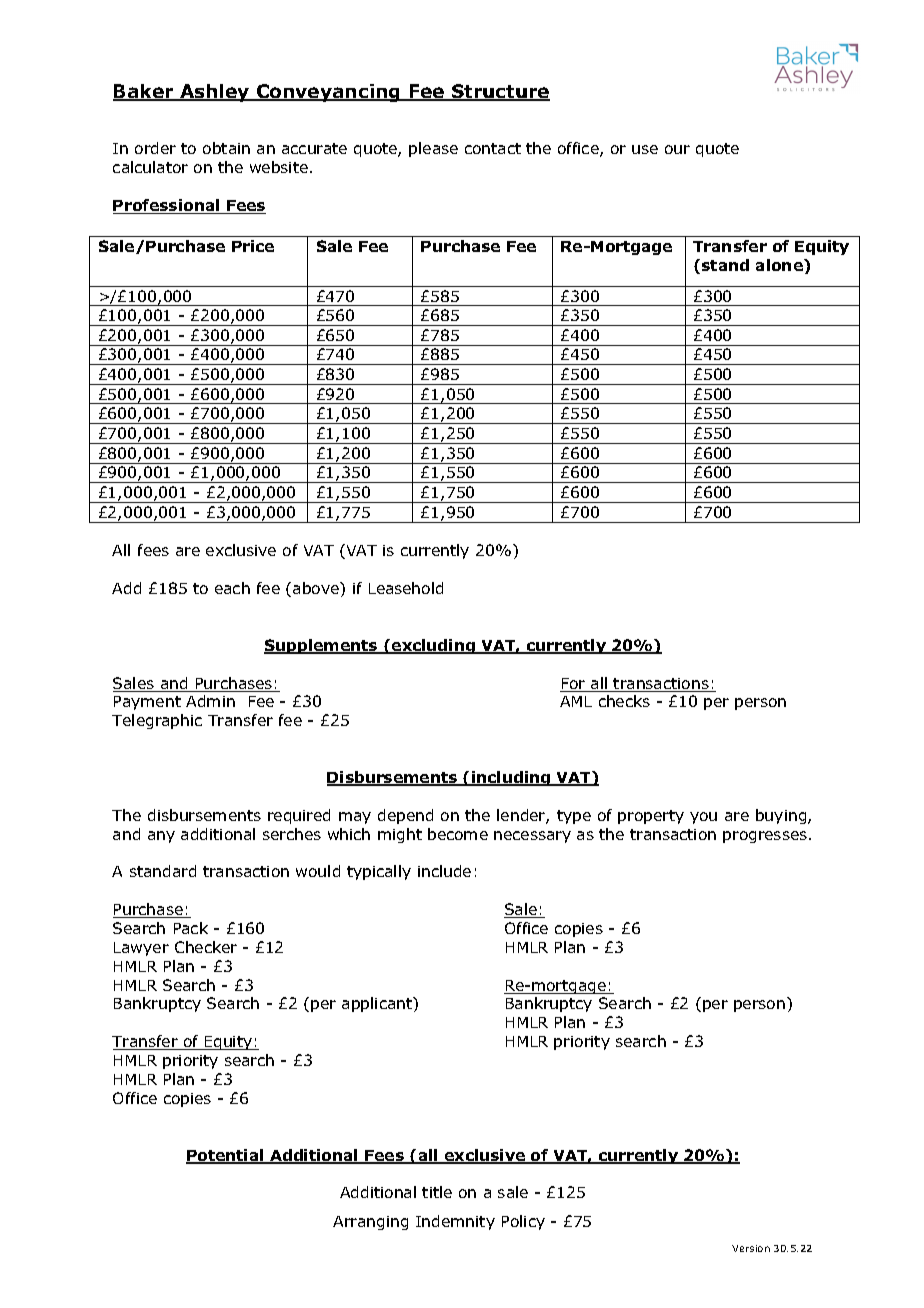 This page has height=1308, width=924. Describe the element at coordinates (226, 1156) in the page. I see `Potential` at that location.
